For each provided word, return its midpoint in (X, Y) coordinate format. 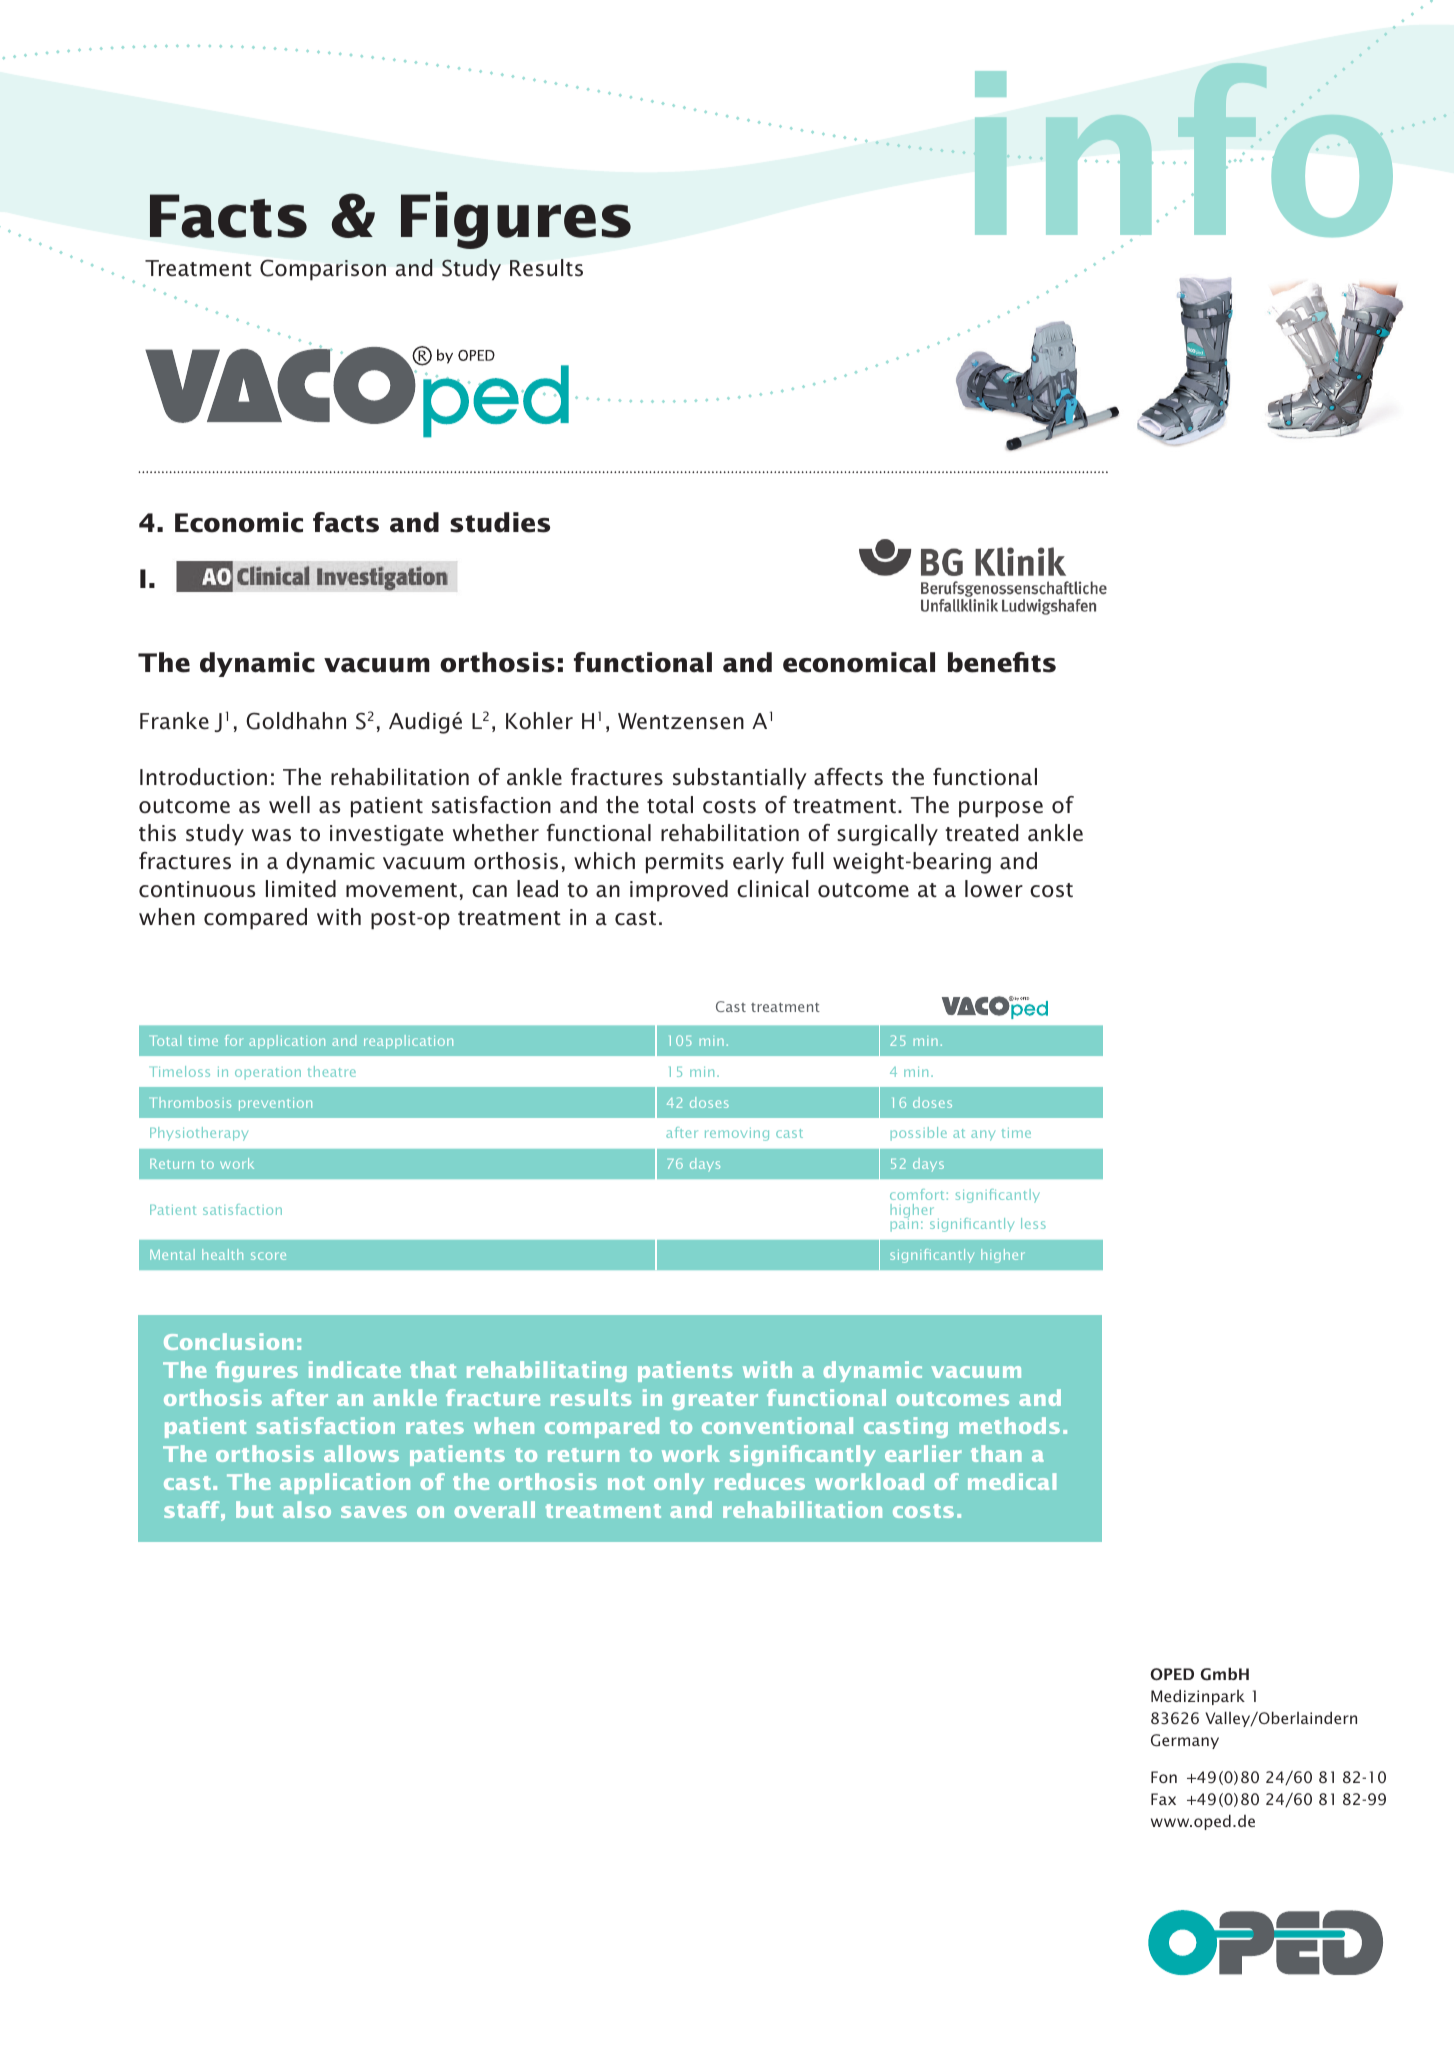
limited (301, 889)
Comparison (323, 270)
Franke (174, 721)
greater (715, 1401)
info (1184, 151)
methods (1009, 1425)
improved (679, 891)
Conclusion (229, 1341)
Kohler (539, 721)
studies (500, 522)
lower (994, 889)
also (307, 1509)
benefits (1002, 662)
